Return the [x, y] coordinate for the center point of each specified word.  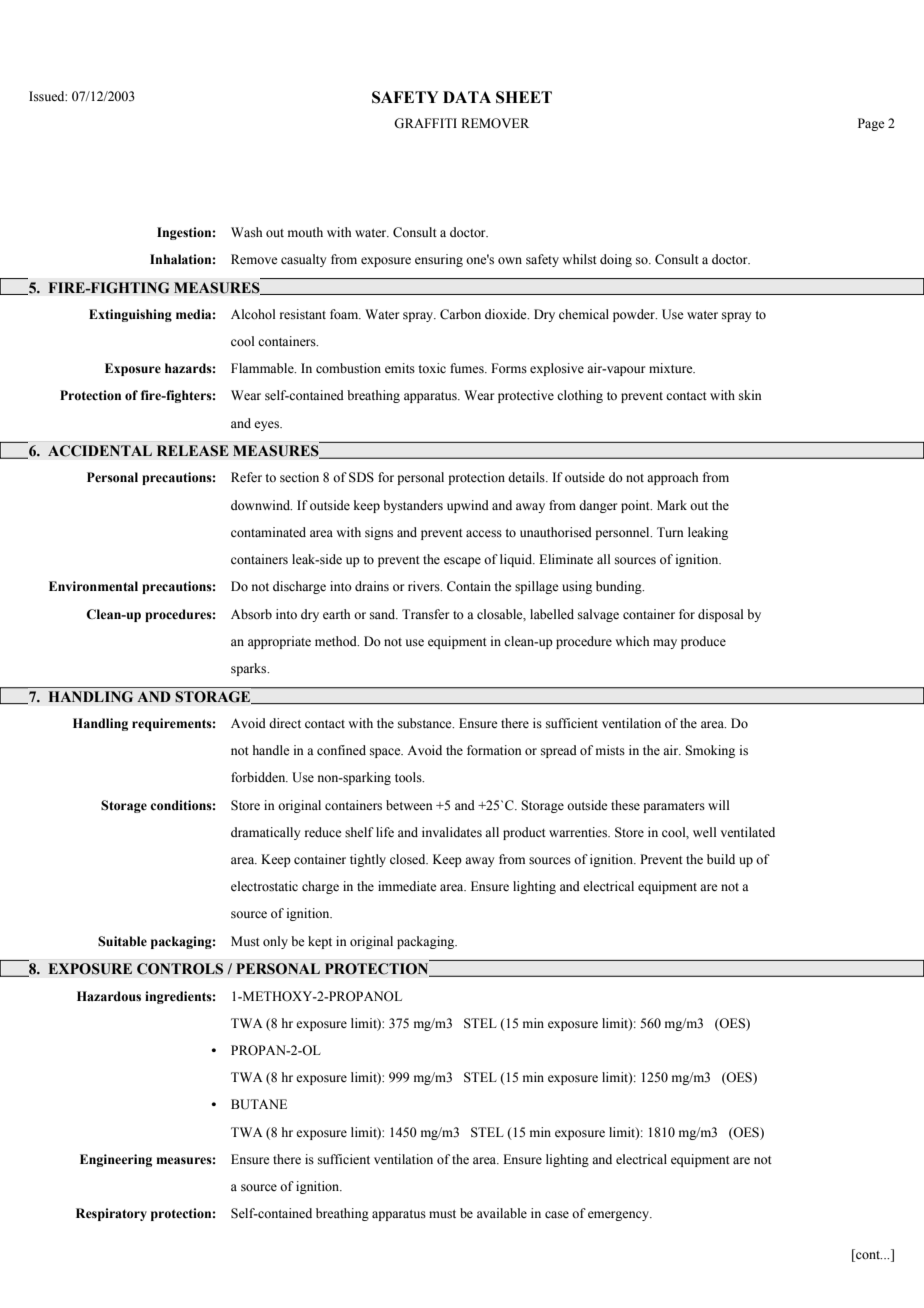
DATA [467, 97]
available [502, 1213]
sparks [250, 669]
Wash [247, 232]
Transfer [425, 614]
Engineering [116, 1160]
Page [871, 124]
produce [703, 642]
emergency [619, 1216]
